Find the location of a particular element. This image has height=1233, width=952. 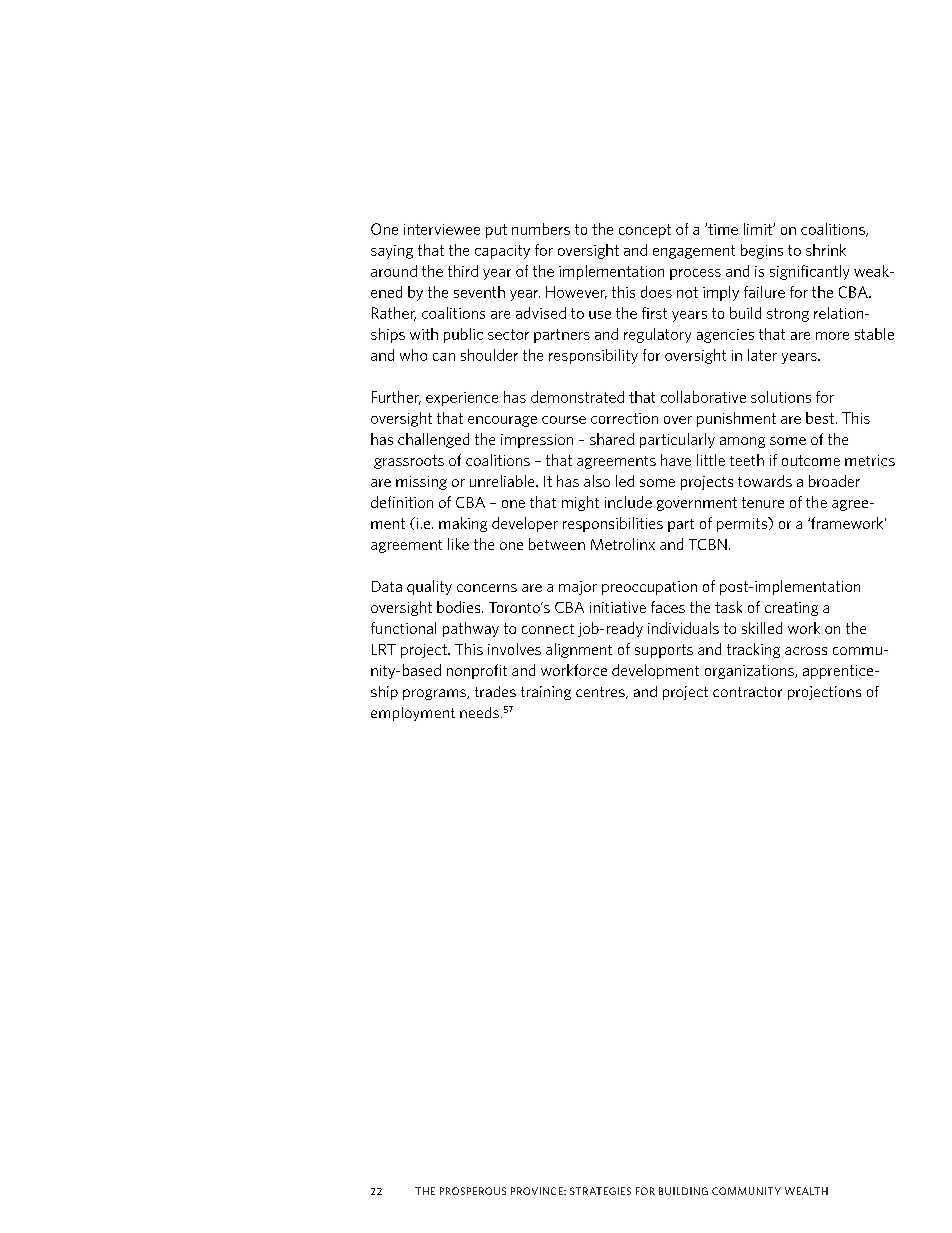

preoccupation is located at coordinates (649, 588).
